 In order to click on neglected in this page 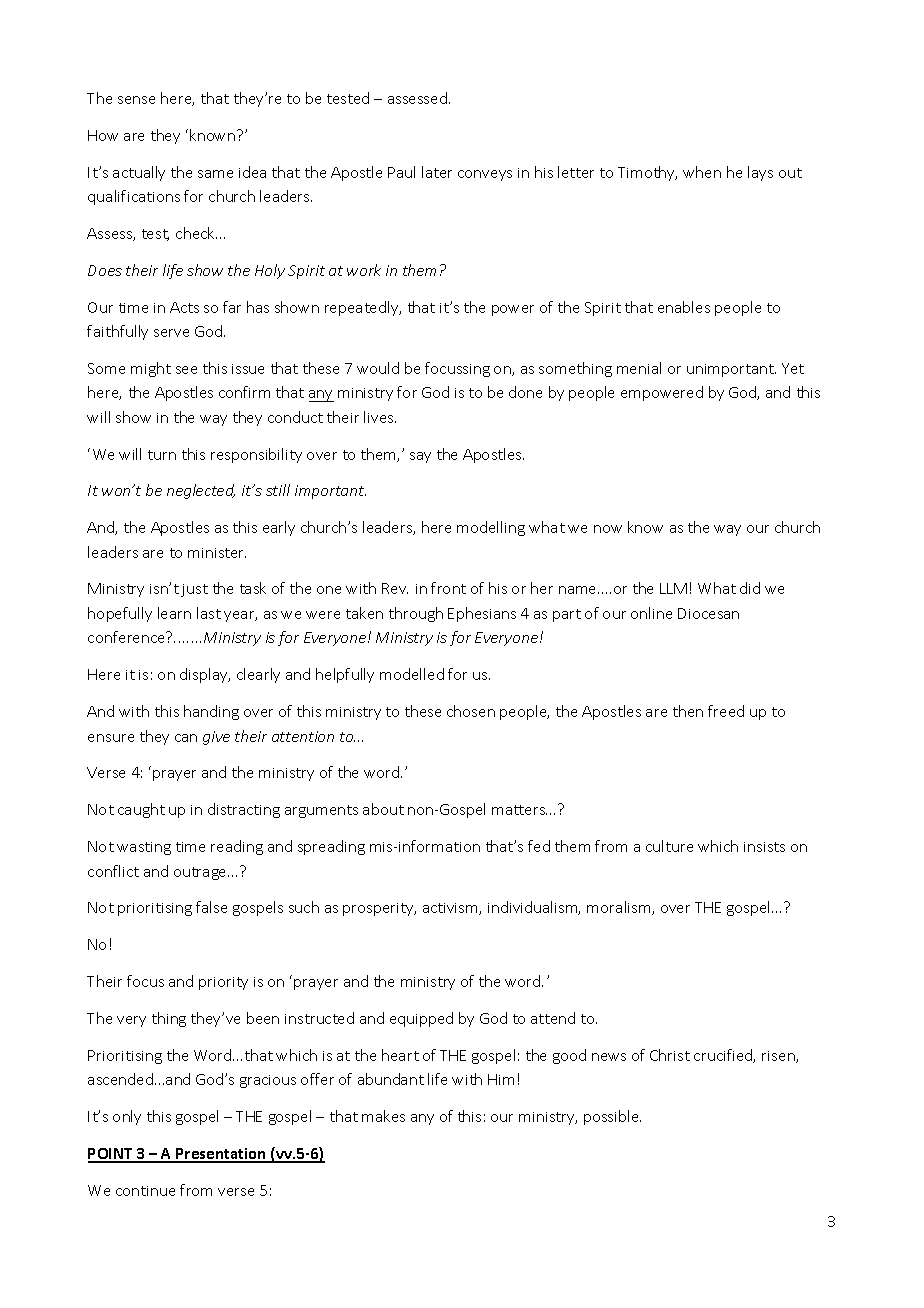, I will do `click(201, 491)`.
